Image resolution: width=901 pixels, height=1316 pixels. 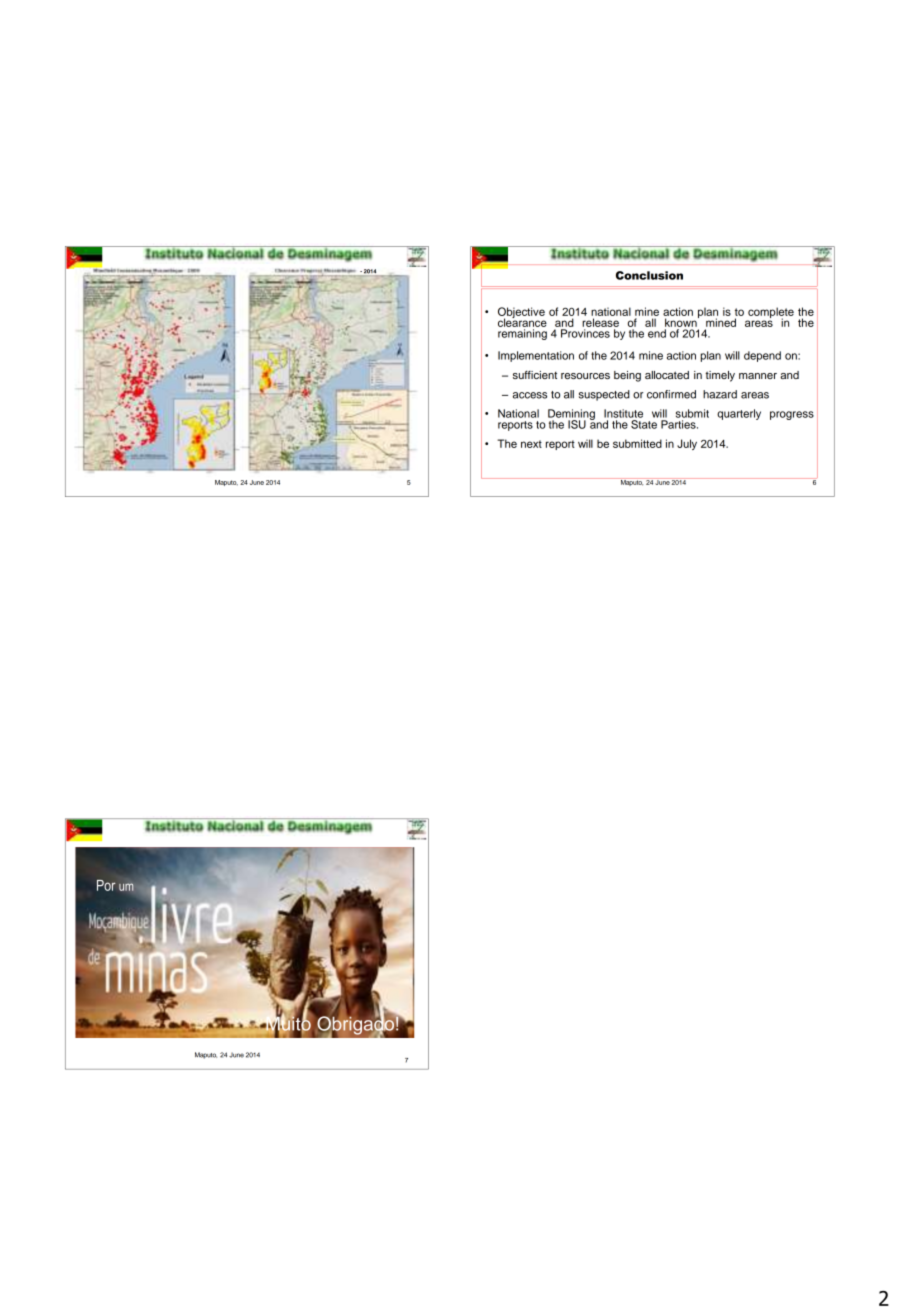 What do you see at coordinates (687, 444) in the page?
I see `July` at bounding box center [687, 444].
